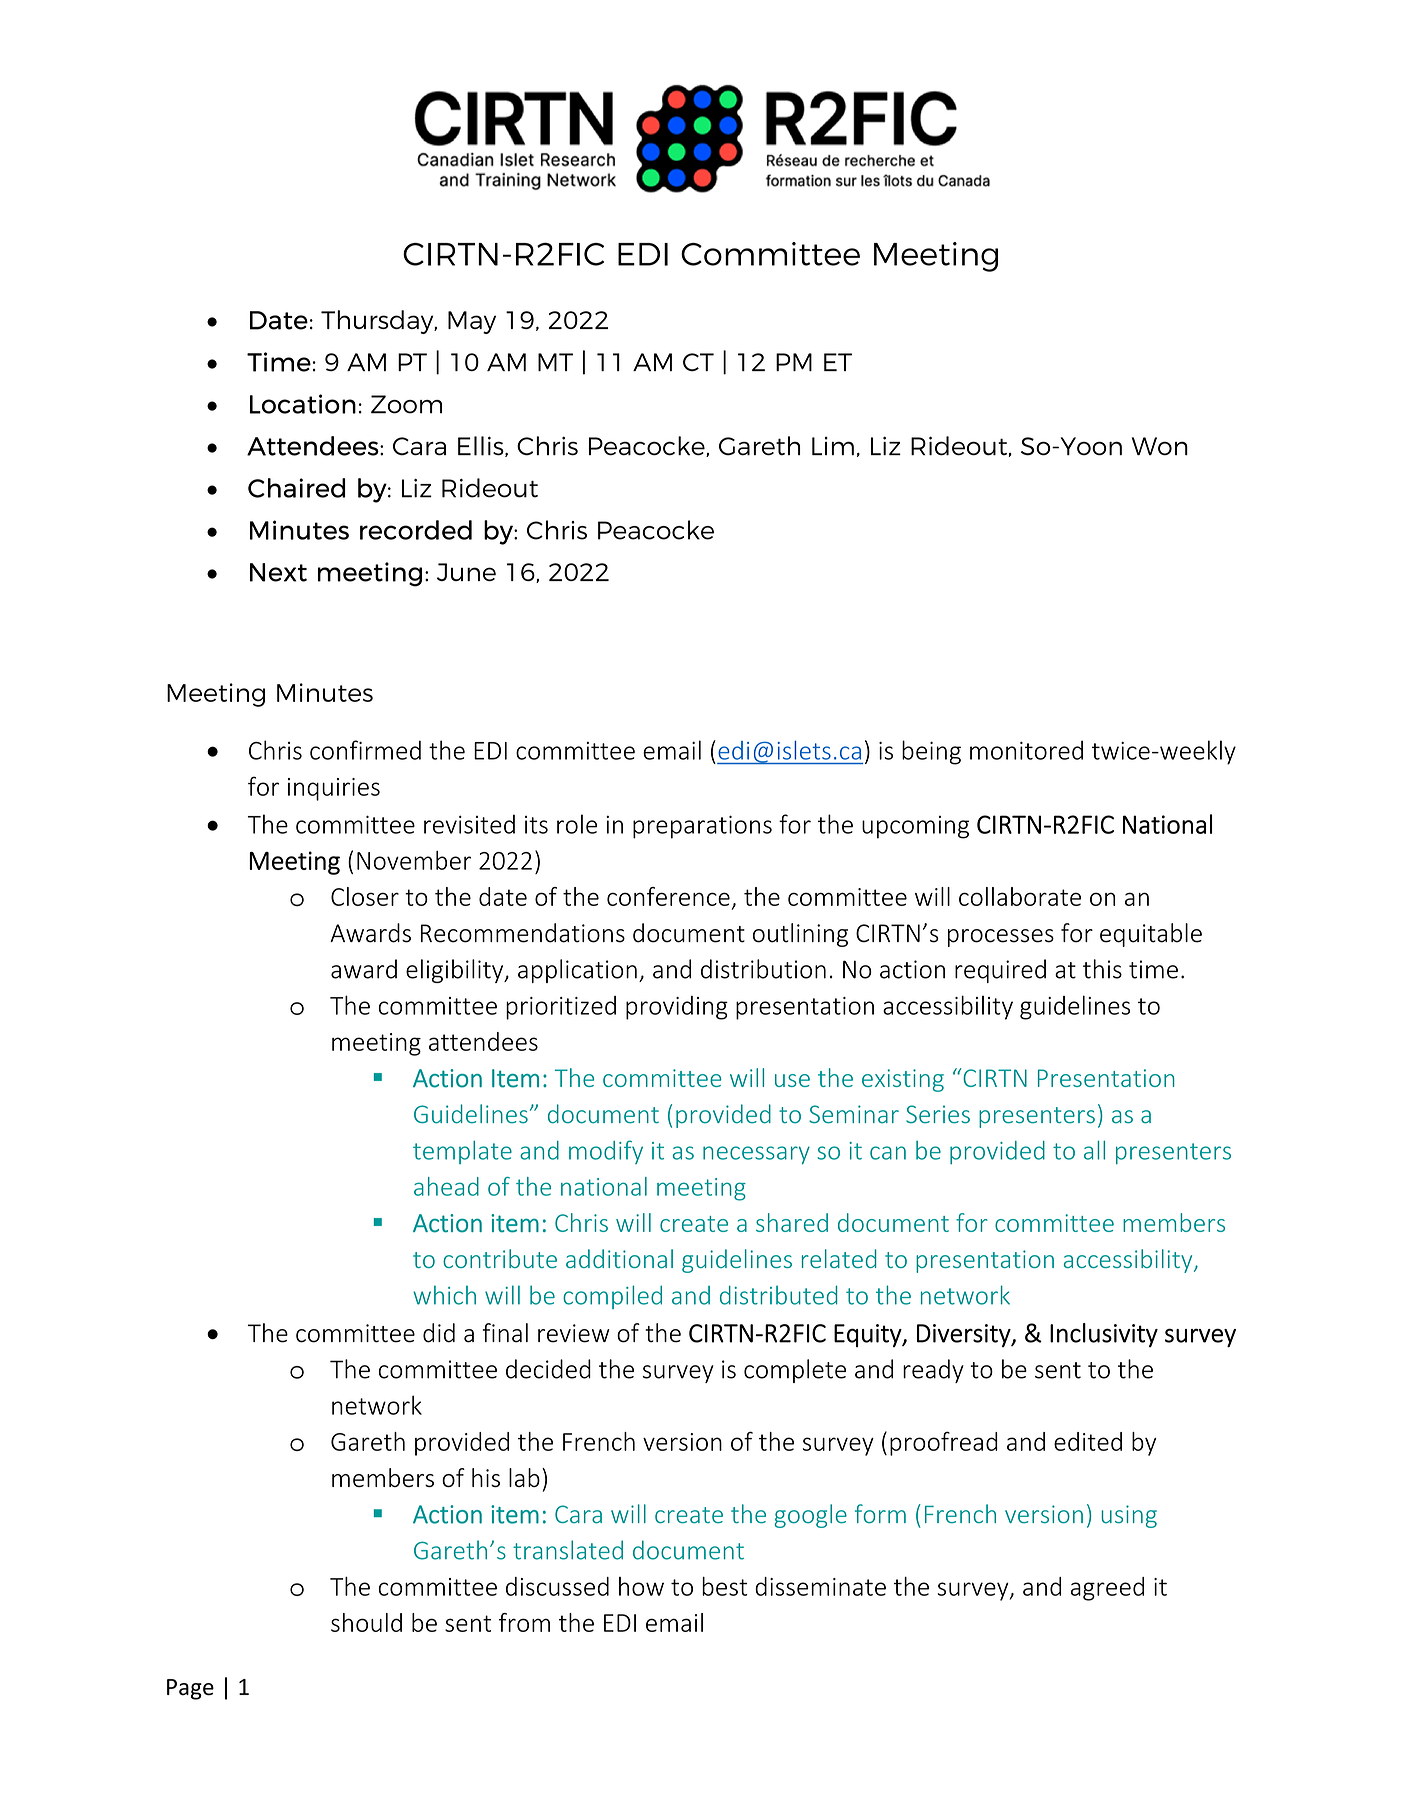 This image has width=1403, height=1815. What do you see at coordinates (366, 1622) in the image?
I see `should` at bounding box center [366, 1622].
